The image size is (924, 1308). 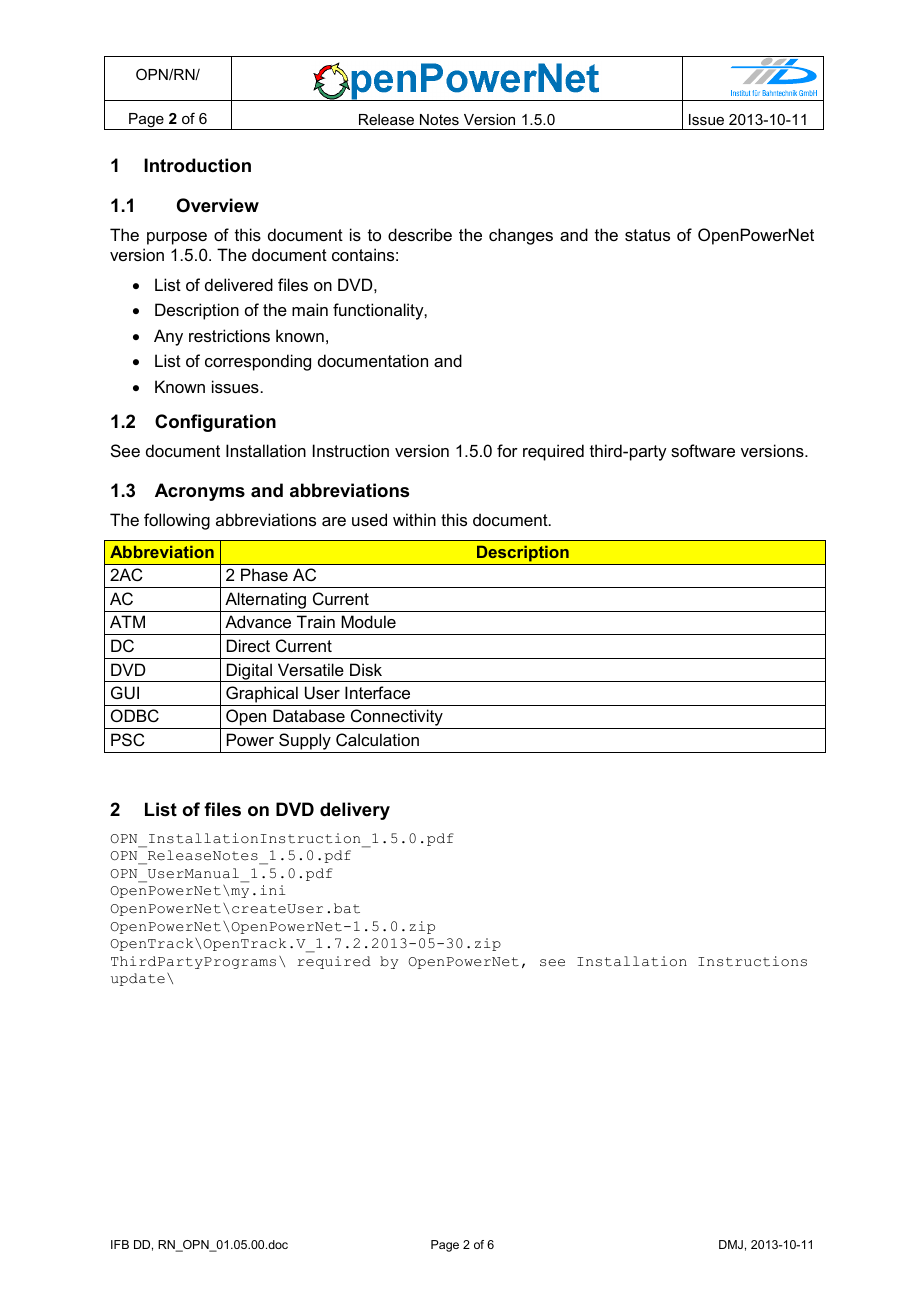 I want to click on Overview, so click(x=218, y=205).
